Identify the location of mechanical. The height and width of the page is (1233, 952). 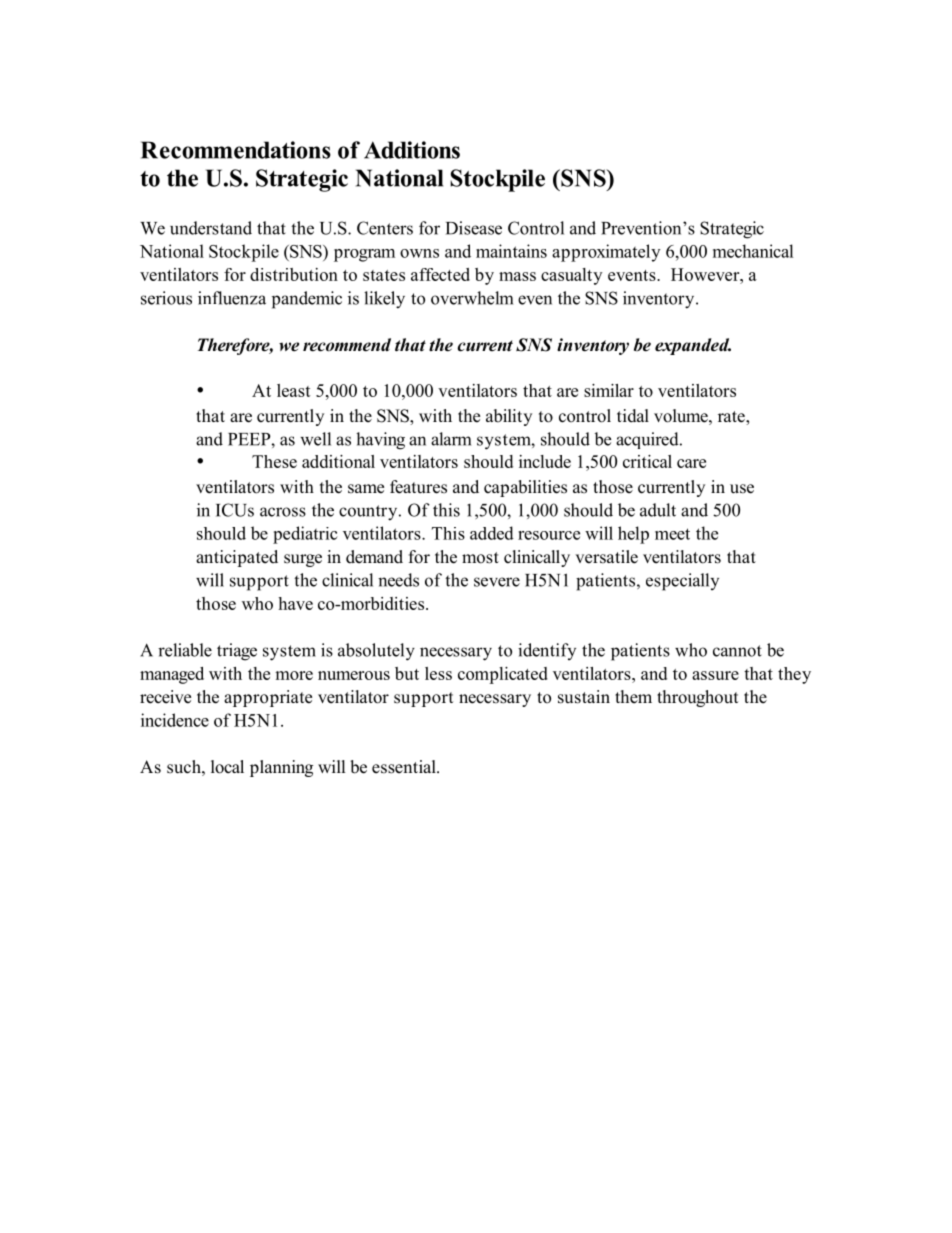
(753, 251).
